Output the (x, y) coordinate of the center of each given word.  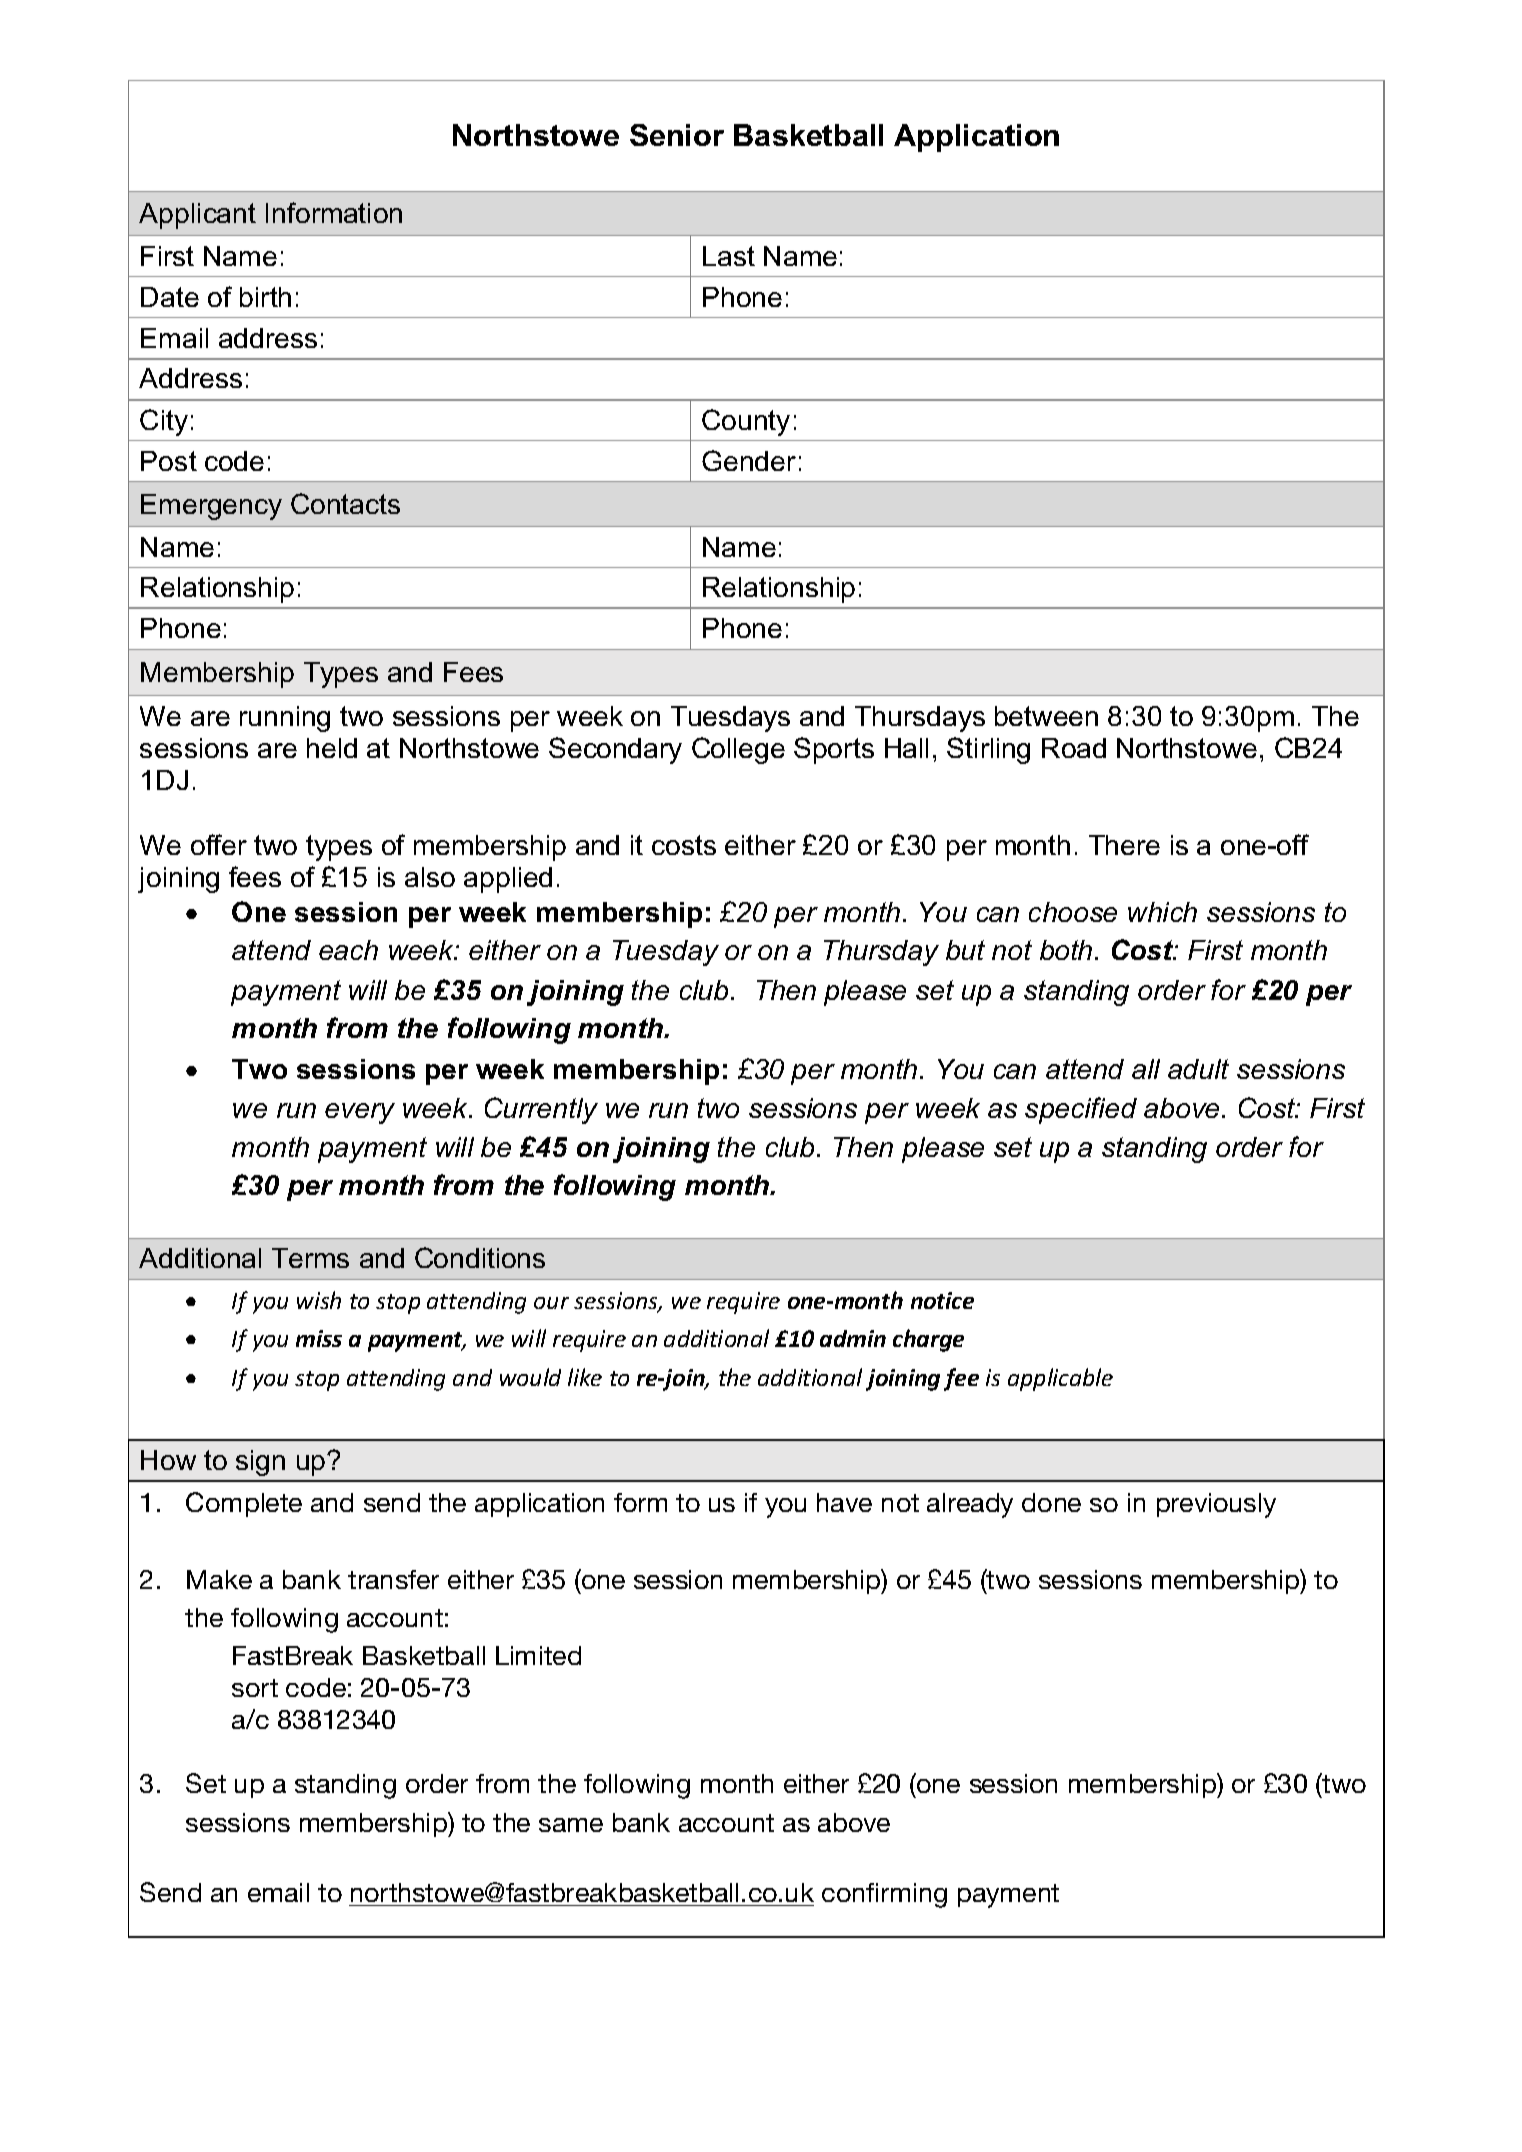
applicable (1060, 1379)
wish (319, 1300)
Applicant (197, 216)
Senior (677, 135)
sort (255, 1688)
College (738, 750)
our (551, 1303)
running (285, 719)
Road (1074, 748)
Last (729, 256)
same (571, 1825)
